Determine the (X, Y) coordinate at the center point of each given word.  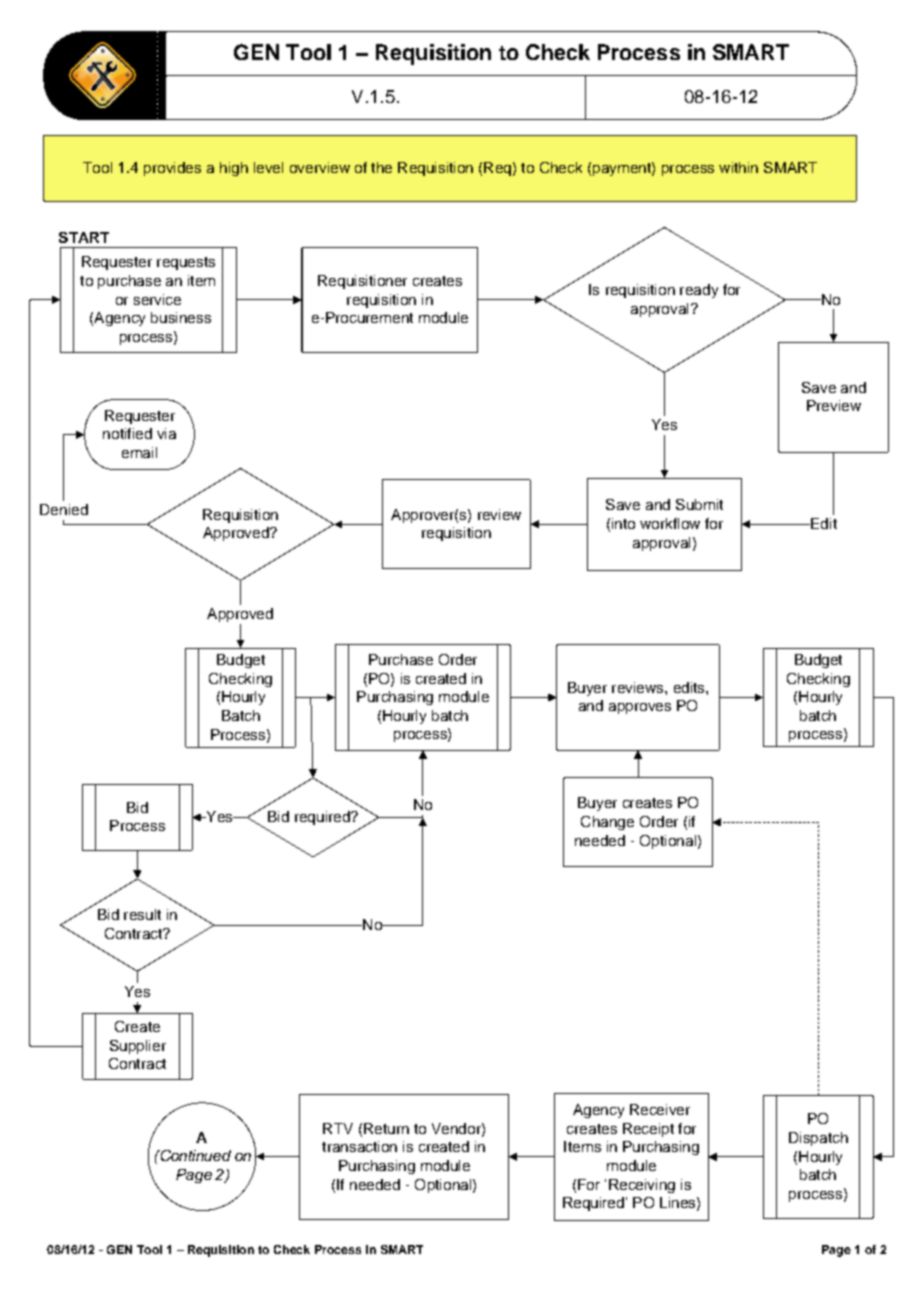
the (381, 167)
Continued (194, 1155)
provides (172, 169)
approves (640, 708)
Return (386, 1128)
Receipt (648, 1130)
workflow (670, 523)
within (738, 167)
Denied (64, 509)
